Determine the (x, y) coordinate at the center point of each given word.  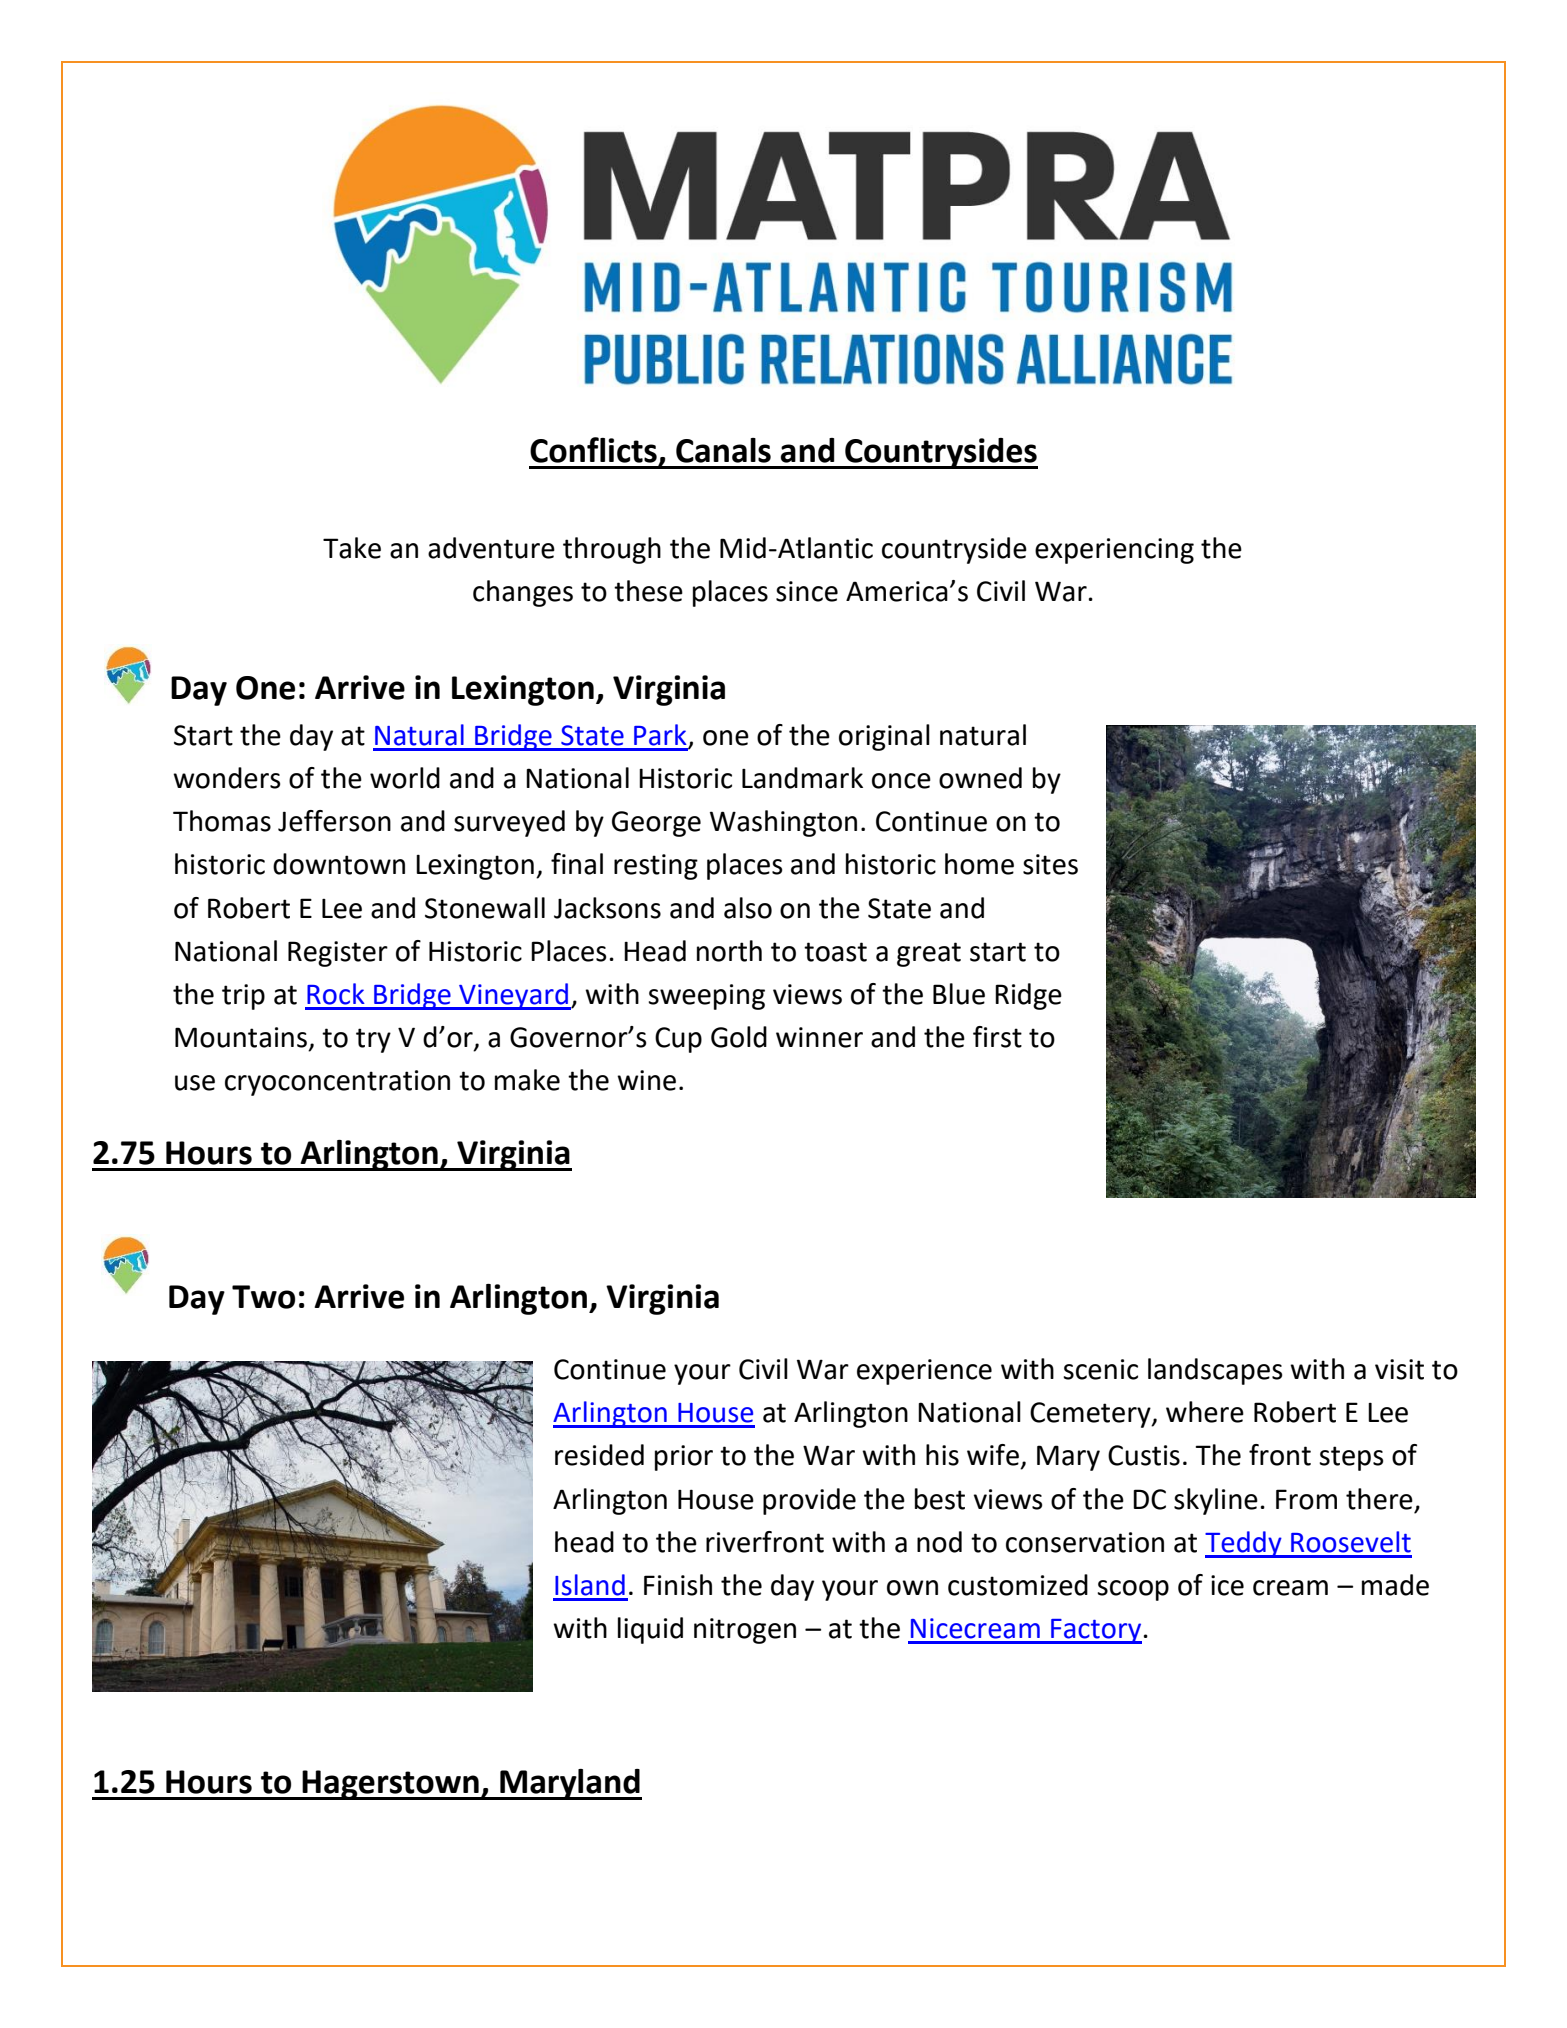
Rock (336, 994)
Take (352, 548)
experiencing (1114, 551)
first (997, 1037)
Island (590, 1585)
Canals (723, 450)
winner (819, 1037)
